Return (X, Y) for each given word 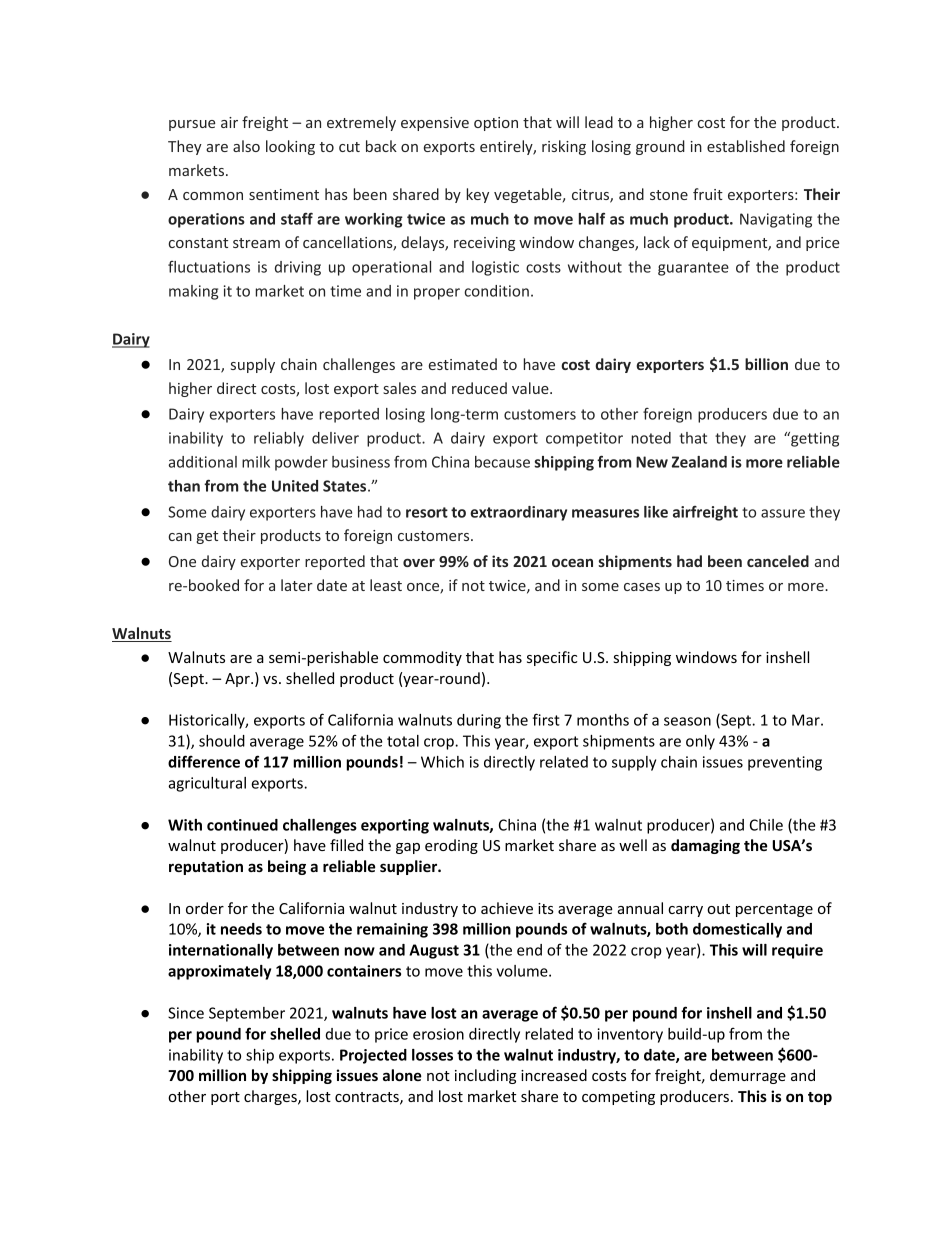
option (496, 124)
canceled (778, 561)
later (297, 585)
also (246, 146)
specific (552, 658)
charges (271, 1097)
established (746, 146)
